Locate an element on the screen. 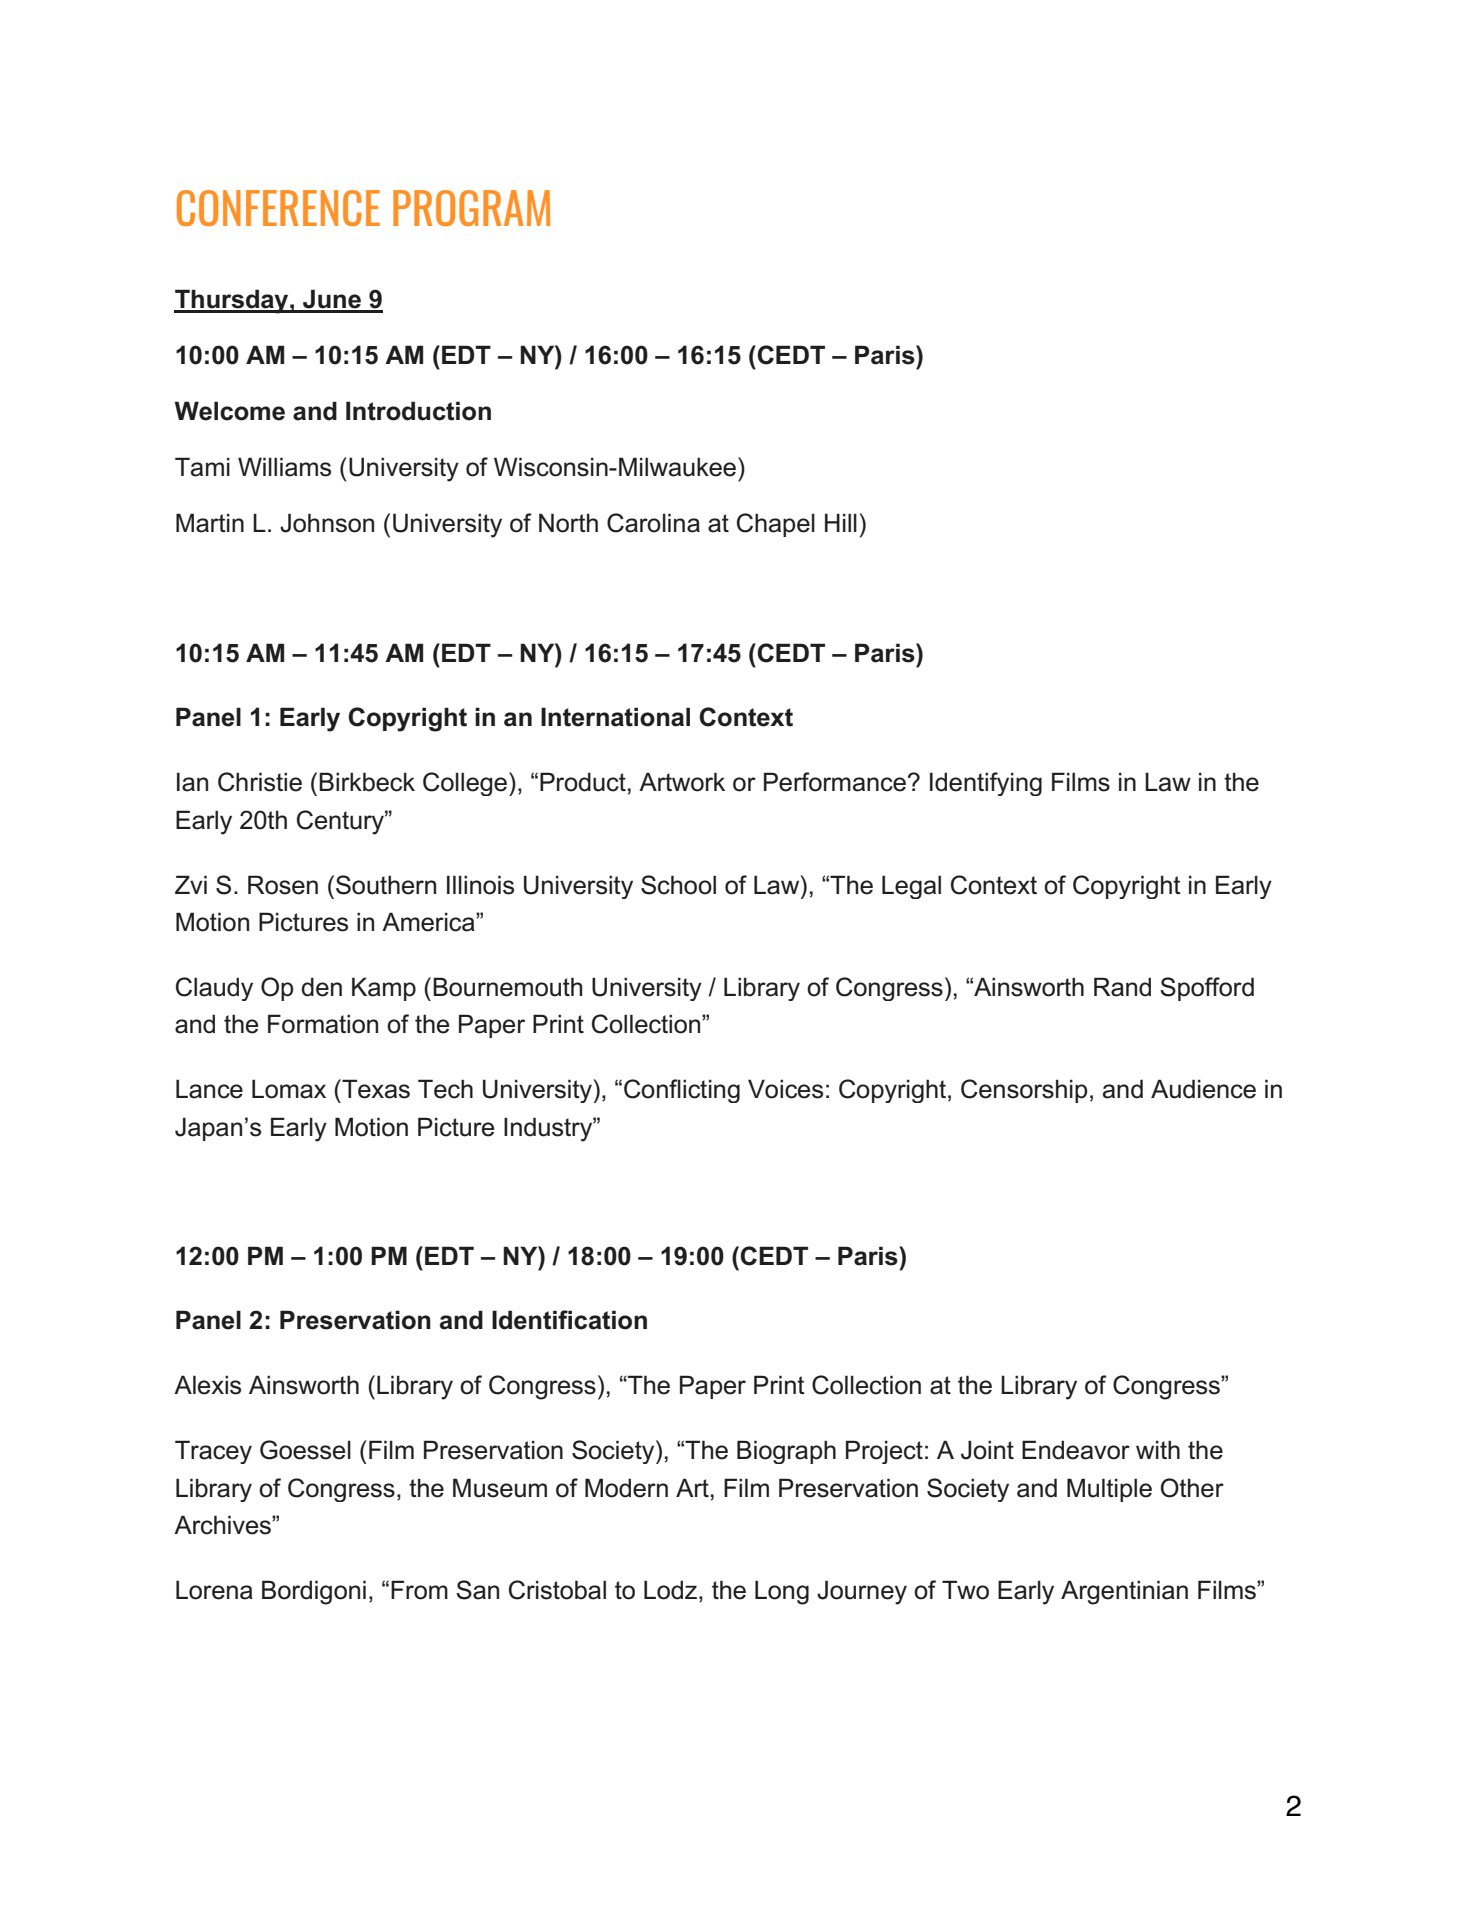 The image size is (1474, 1908). Identifying is located at coordinates (986, 784).
